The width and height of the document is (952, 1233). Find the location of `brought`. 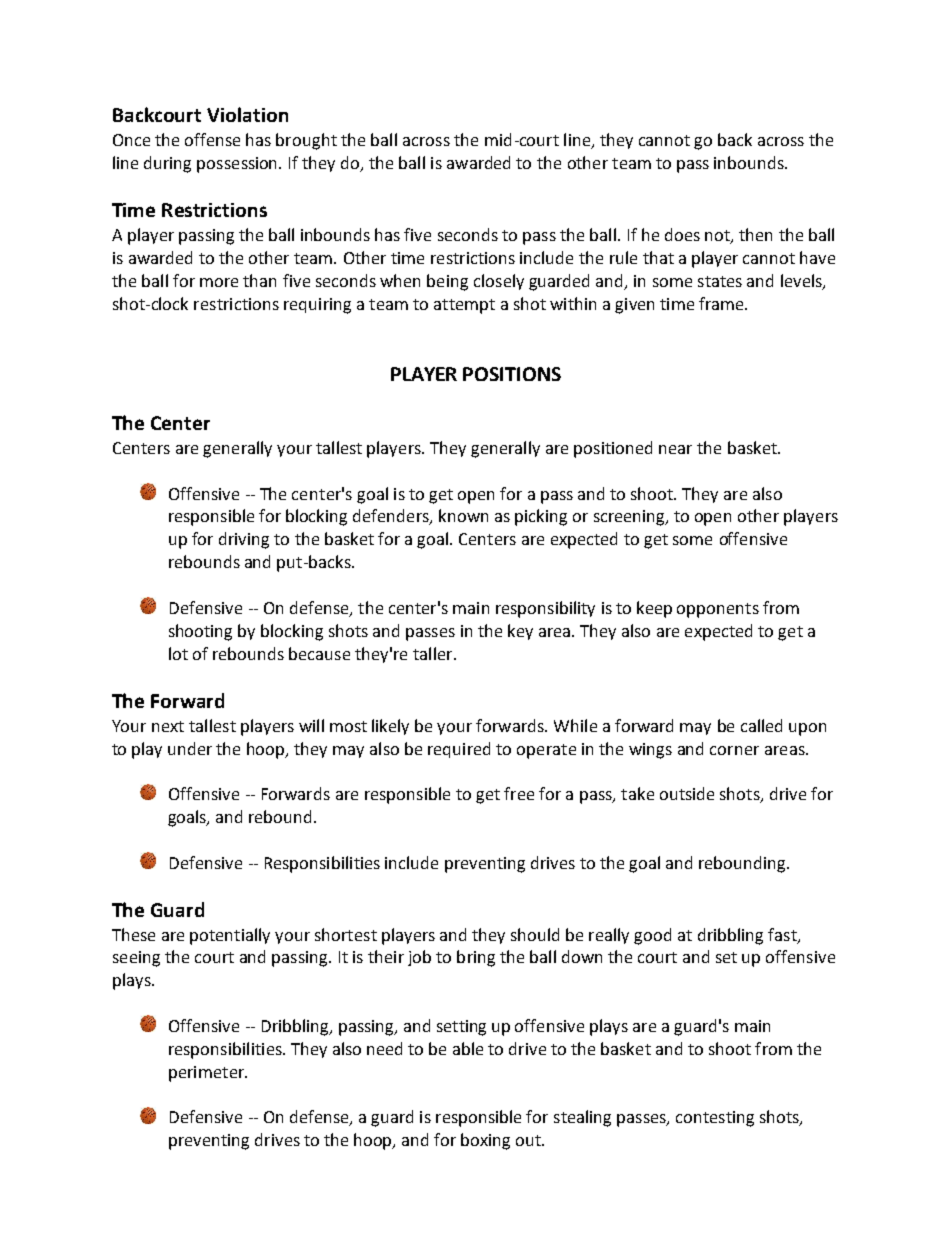

brought is located at coordinates (306, 141).
